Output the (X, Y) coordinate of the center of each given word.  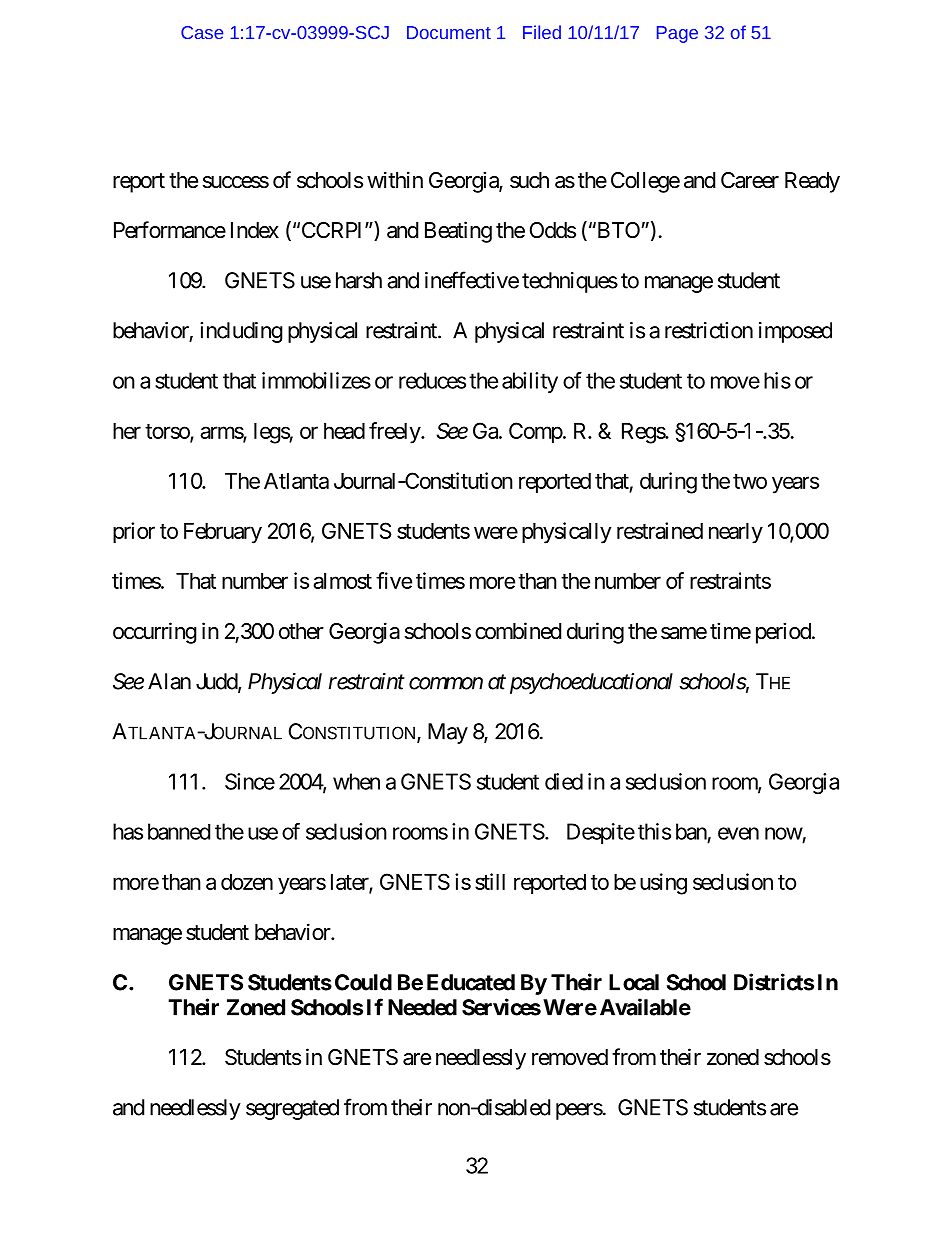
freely (395, 433)
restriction (709, 330)
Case (202, 32)
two (750, 481)
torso (168, 432)
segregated (292, 1109)
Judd (217, 682)
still (490, 881)
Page (677, 34)
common (446, 683)
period (783, 633)
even (738, 833)
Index (255, 230)
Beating (458, 232)
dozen (247, 882)
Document (449, 32)
